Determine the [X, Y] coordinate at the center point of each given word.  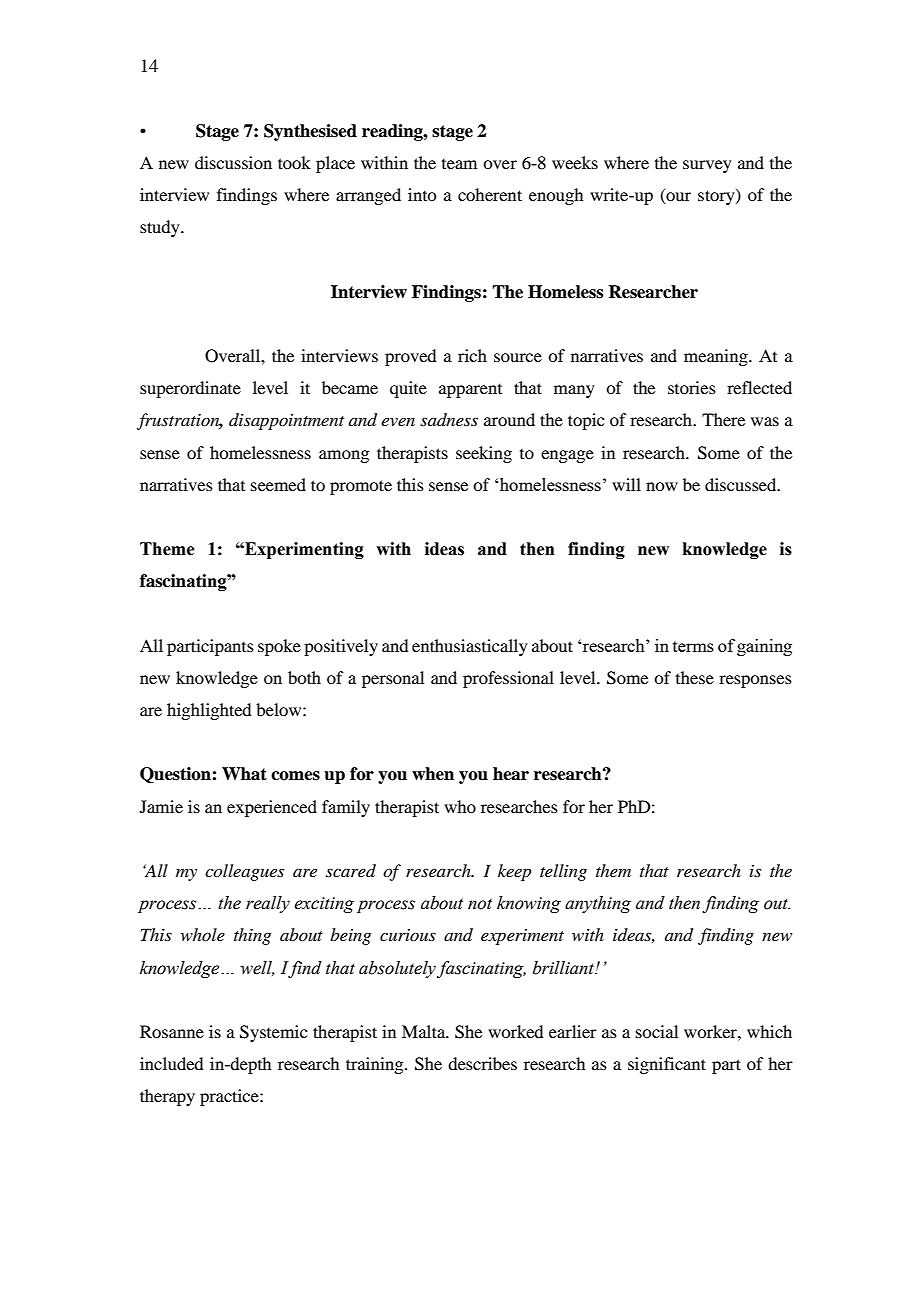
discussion [233, 162]
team [459, 164]
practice [230, 1097]
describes [482, 1063]
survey [707, 166]
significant [667, 1065]
